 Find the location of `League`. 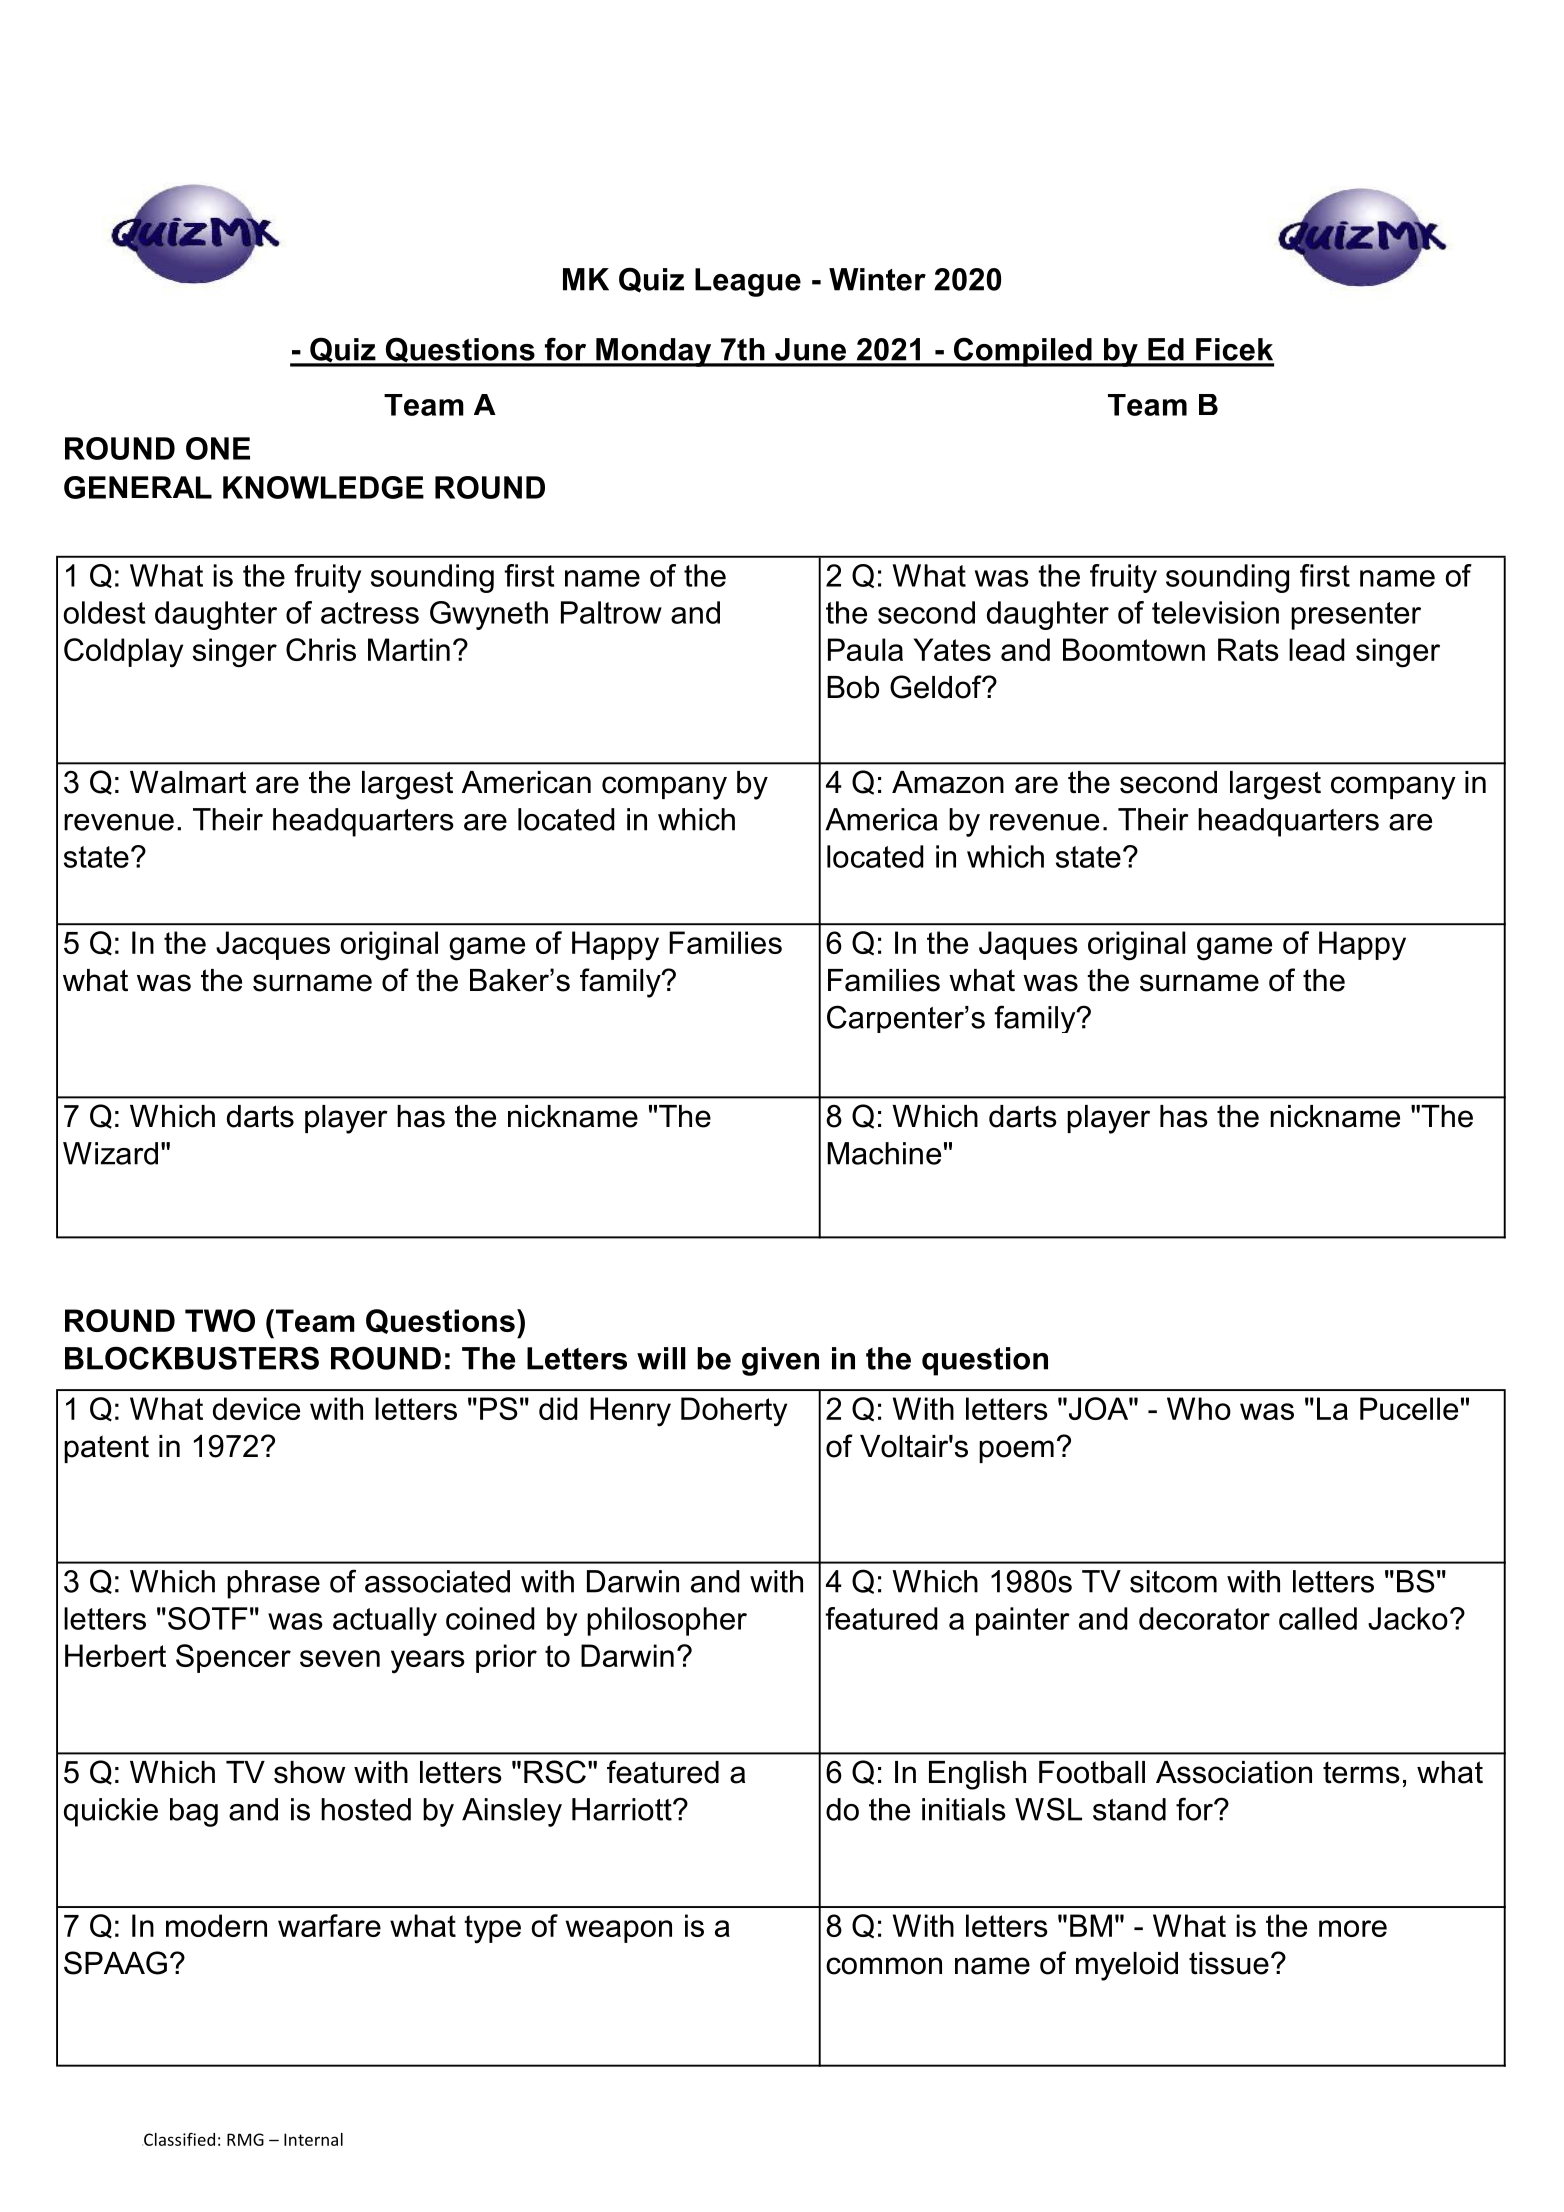

League is located at coordinates (748, 282).
